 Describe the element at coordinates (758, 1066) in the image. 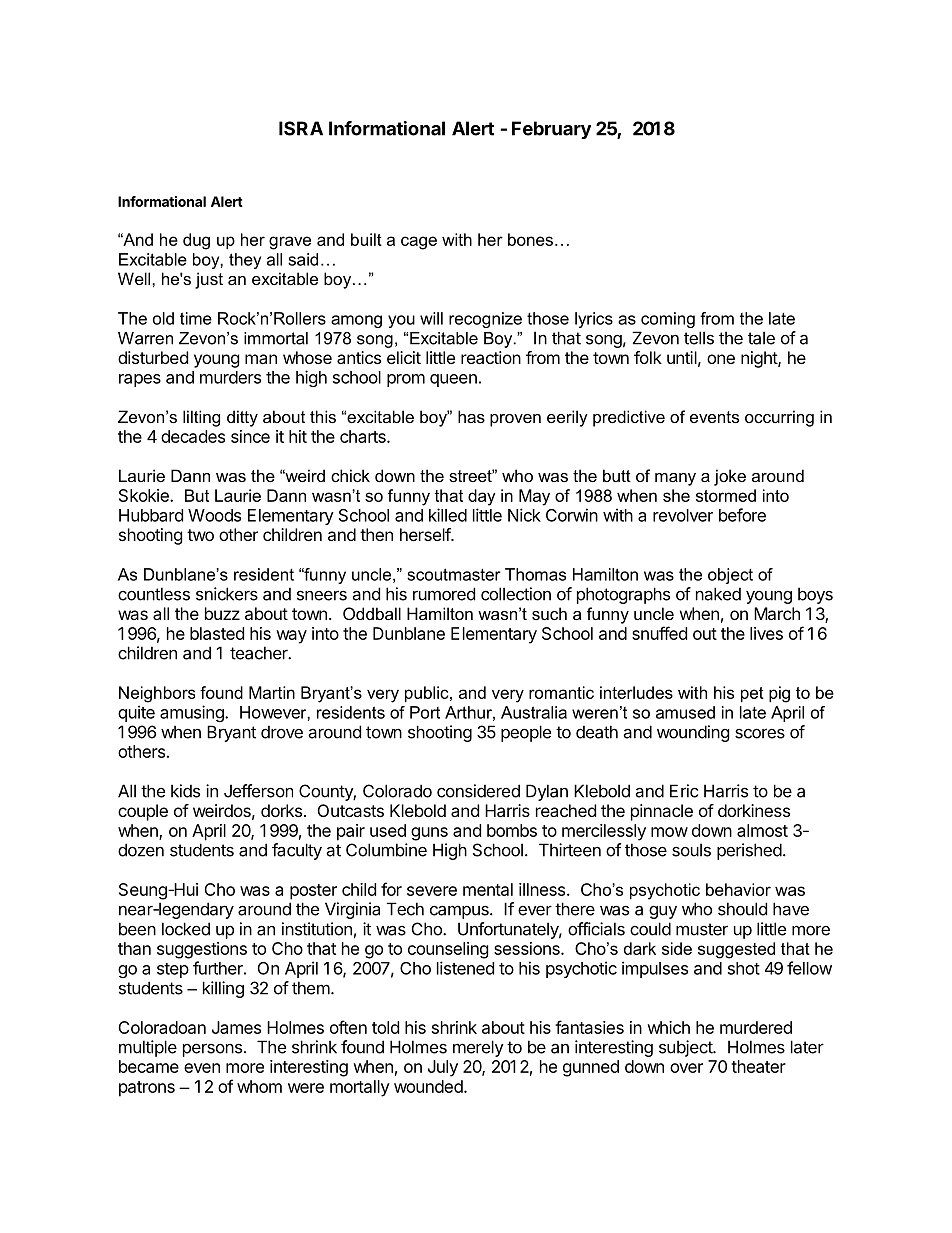

I see `theater` at that location.
